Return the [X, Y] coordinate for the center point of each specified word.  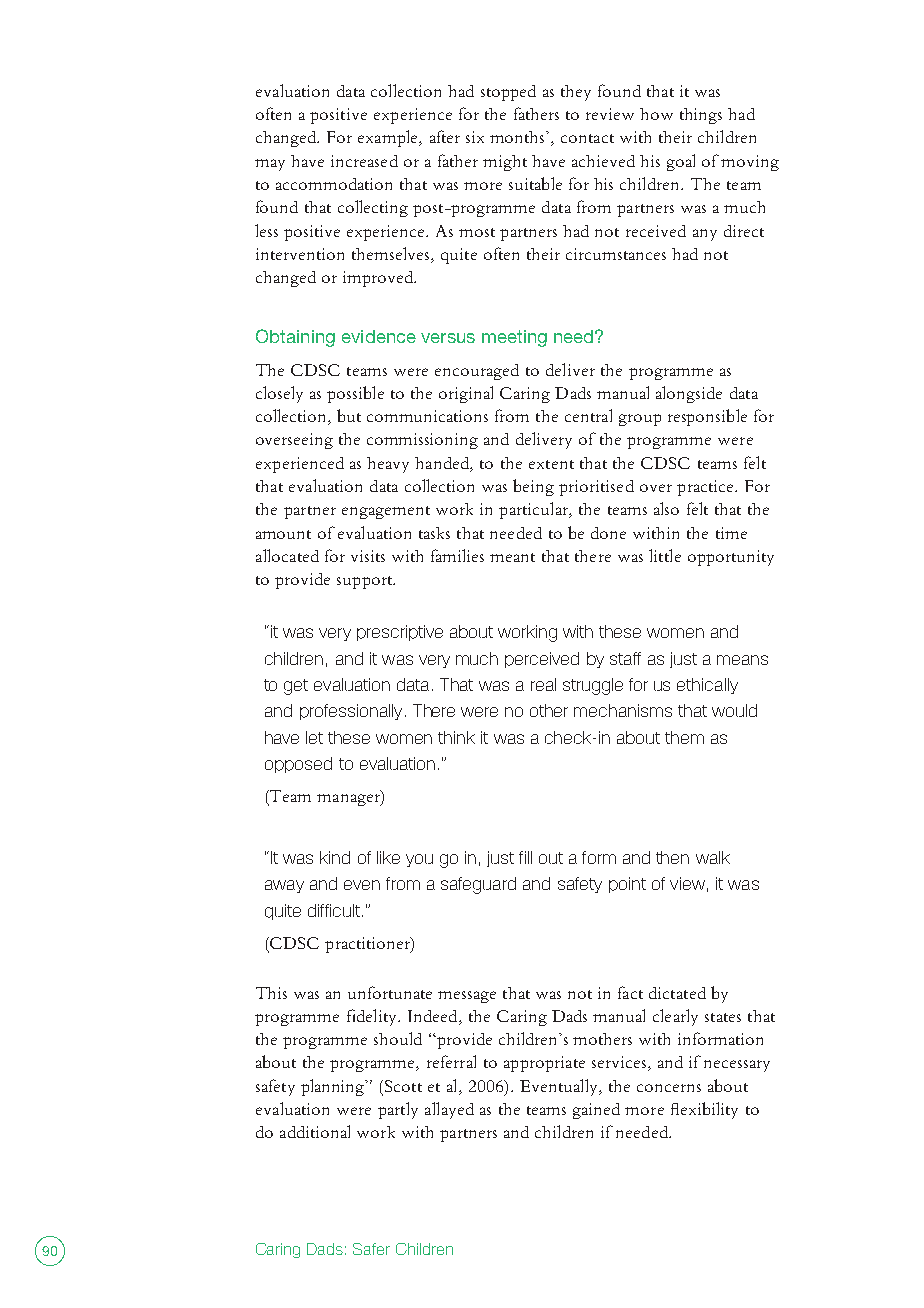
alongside [689, 394]
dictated [677, 993]
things [701, 116]
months [518, 137]
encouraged [477, 372]
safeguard [478, 885]
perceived [542, 660]
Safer [371, 1249]
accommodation [334, 184]
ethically [707, 686]
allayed [449, 1110]
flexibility [704, 1110]
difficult [334, 910]
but [349, 415]
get [296, 687]
